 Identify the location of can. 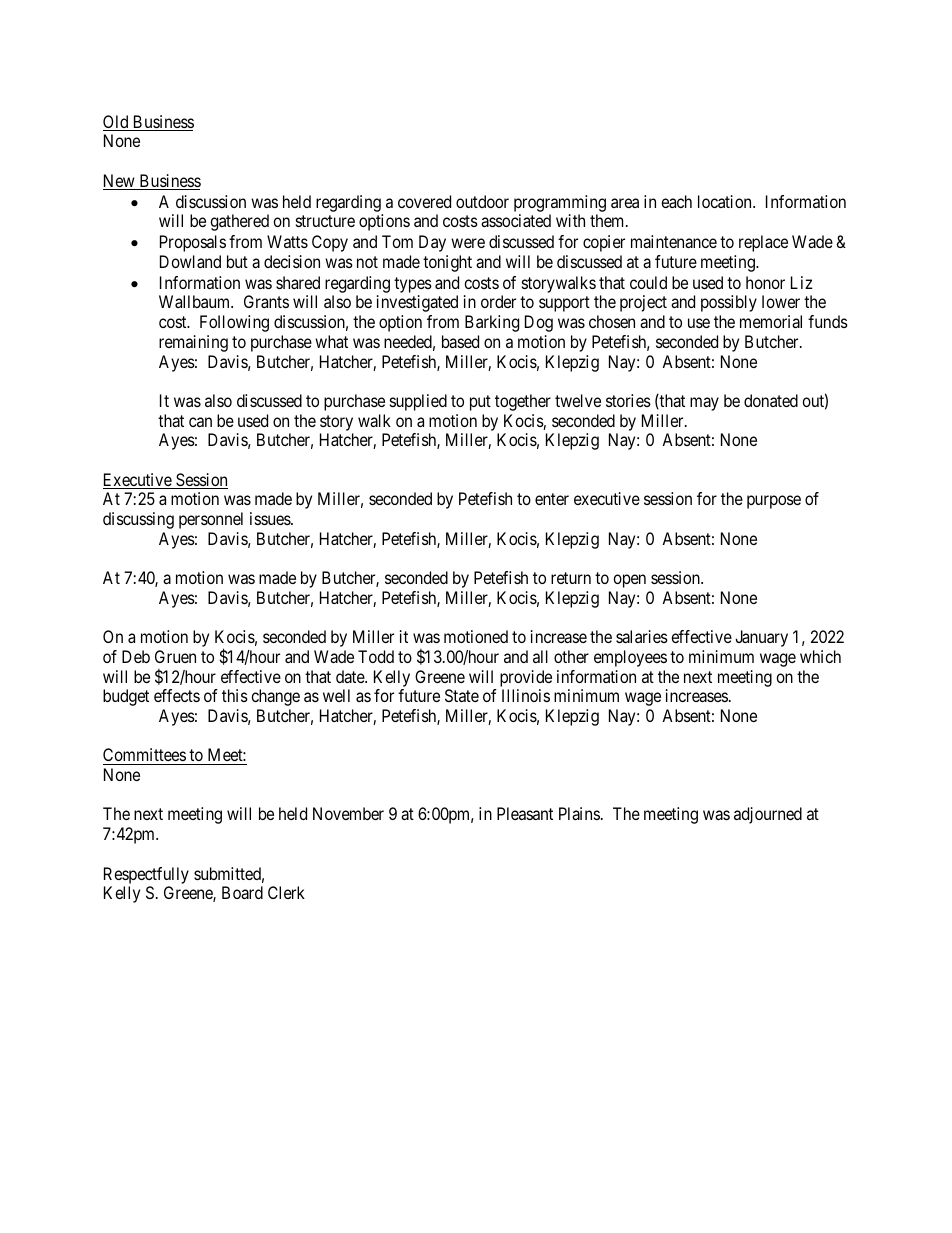
(200, 422).
